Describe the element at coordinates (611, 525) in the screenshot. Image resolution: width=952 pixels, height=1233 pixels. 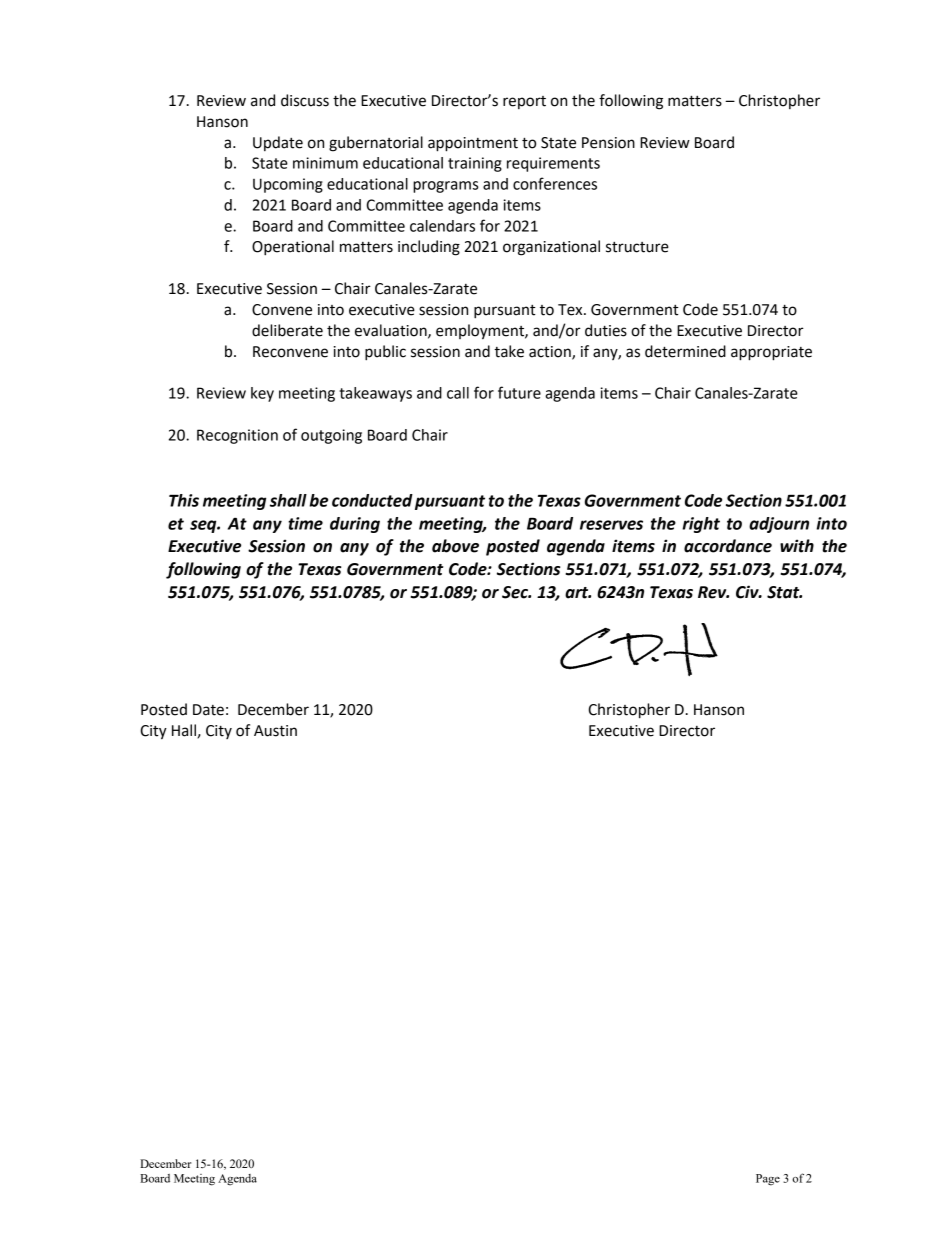
I see `reserves` at that location.
